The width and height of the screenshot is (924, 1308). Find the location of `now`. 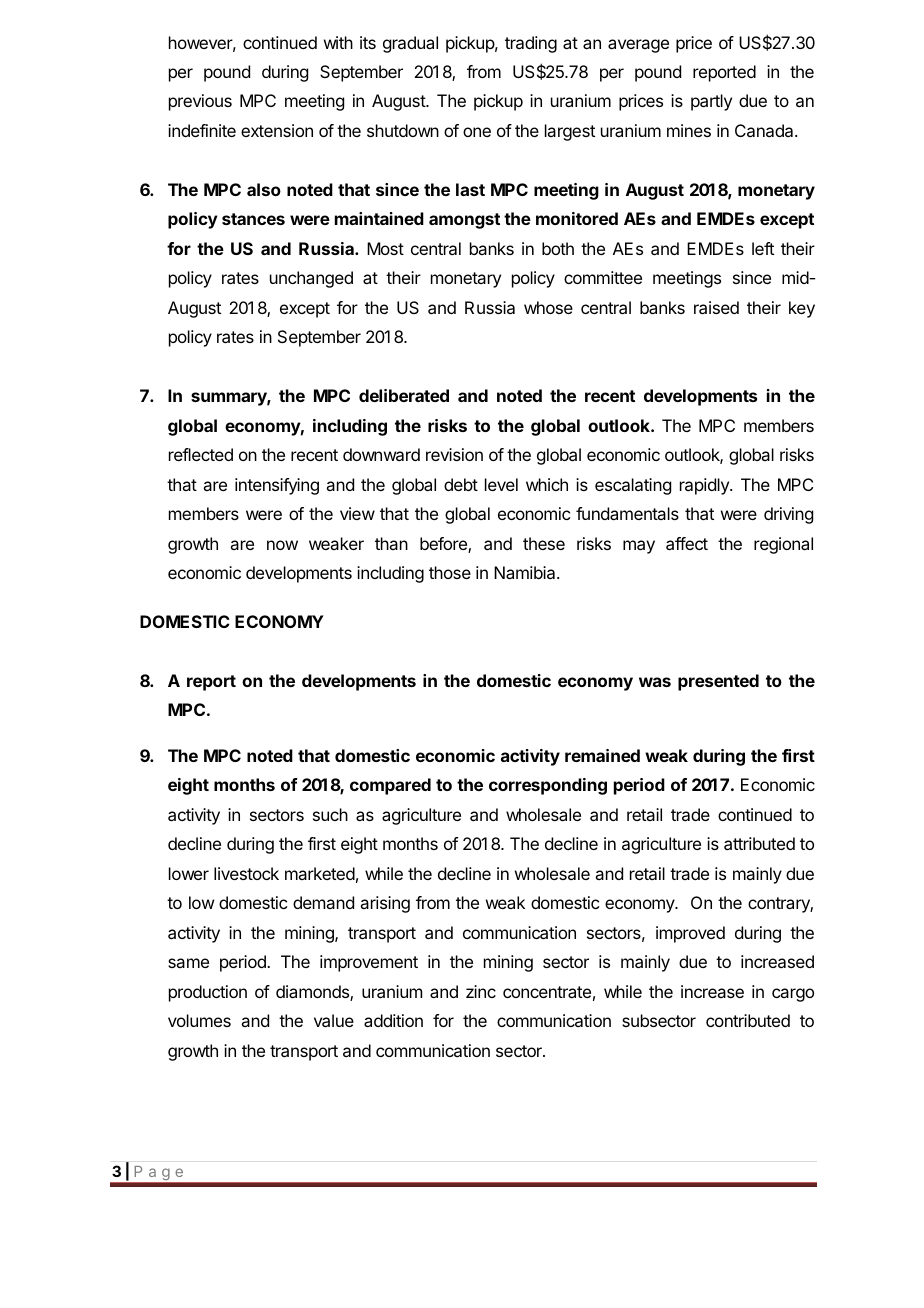

now is located at coordinates (282, 545).
